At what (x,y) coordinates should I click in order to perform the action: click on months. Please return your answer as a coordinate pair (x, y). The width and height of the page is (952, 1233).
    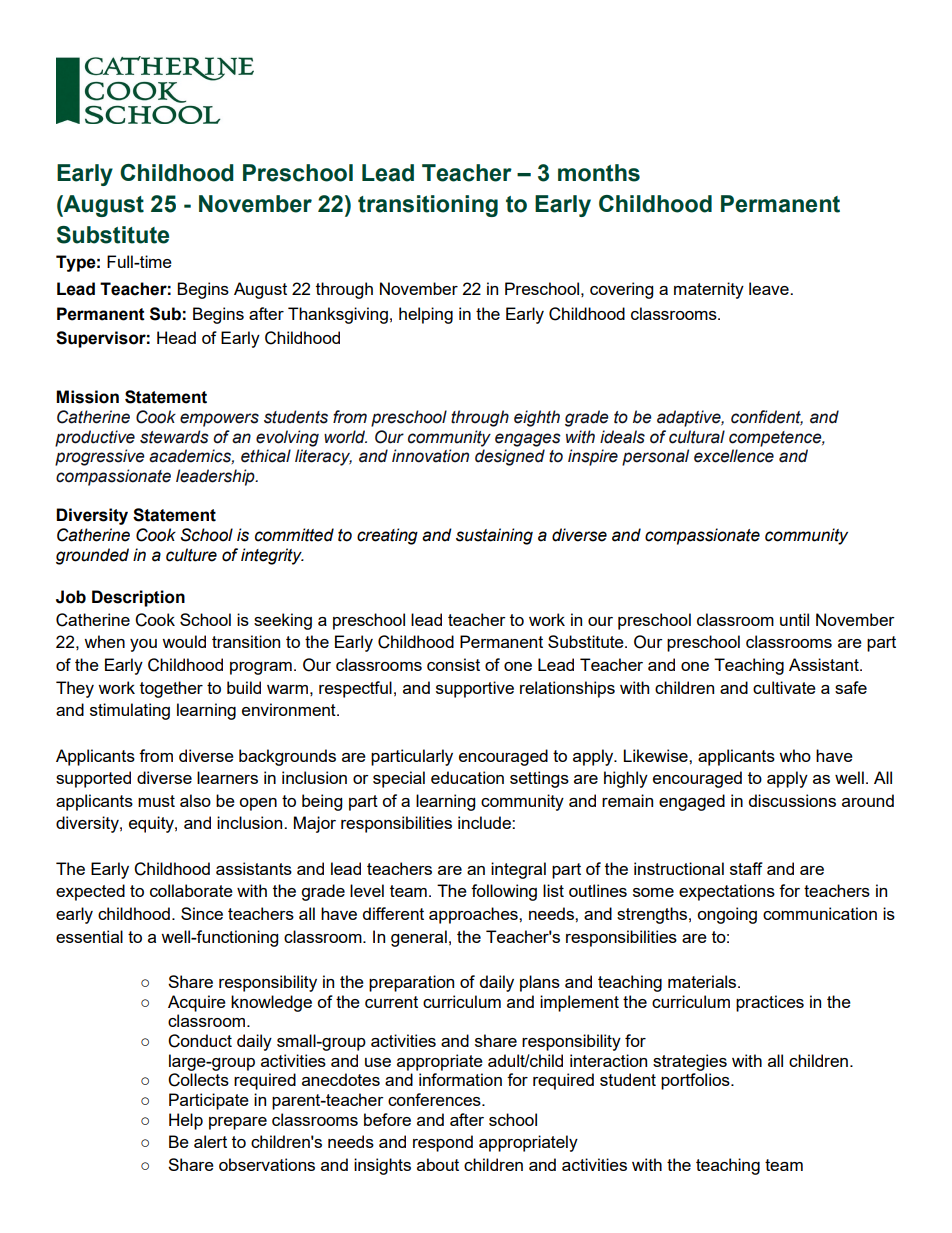
    Looking at the image, I should click on (599, 173).
